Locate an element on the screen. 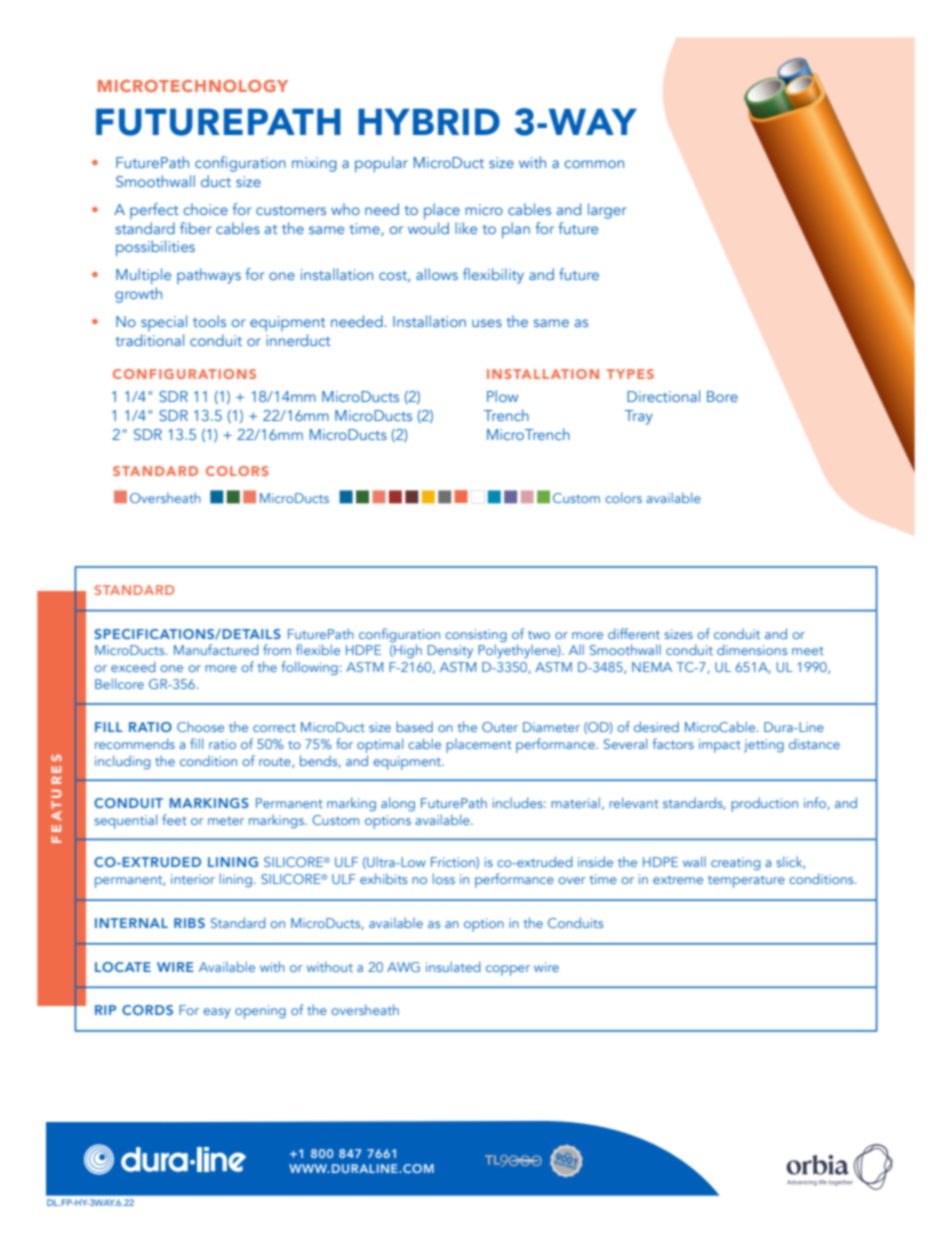 The width and height of the screenshot is (952, 1233). temperature is located at coordinates (746, 882).
